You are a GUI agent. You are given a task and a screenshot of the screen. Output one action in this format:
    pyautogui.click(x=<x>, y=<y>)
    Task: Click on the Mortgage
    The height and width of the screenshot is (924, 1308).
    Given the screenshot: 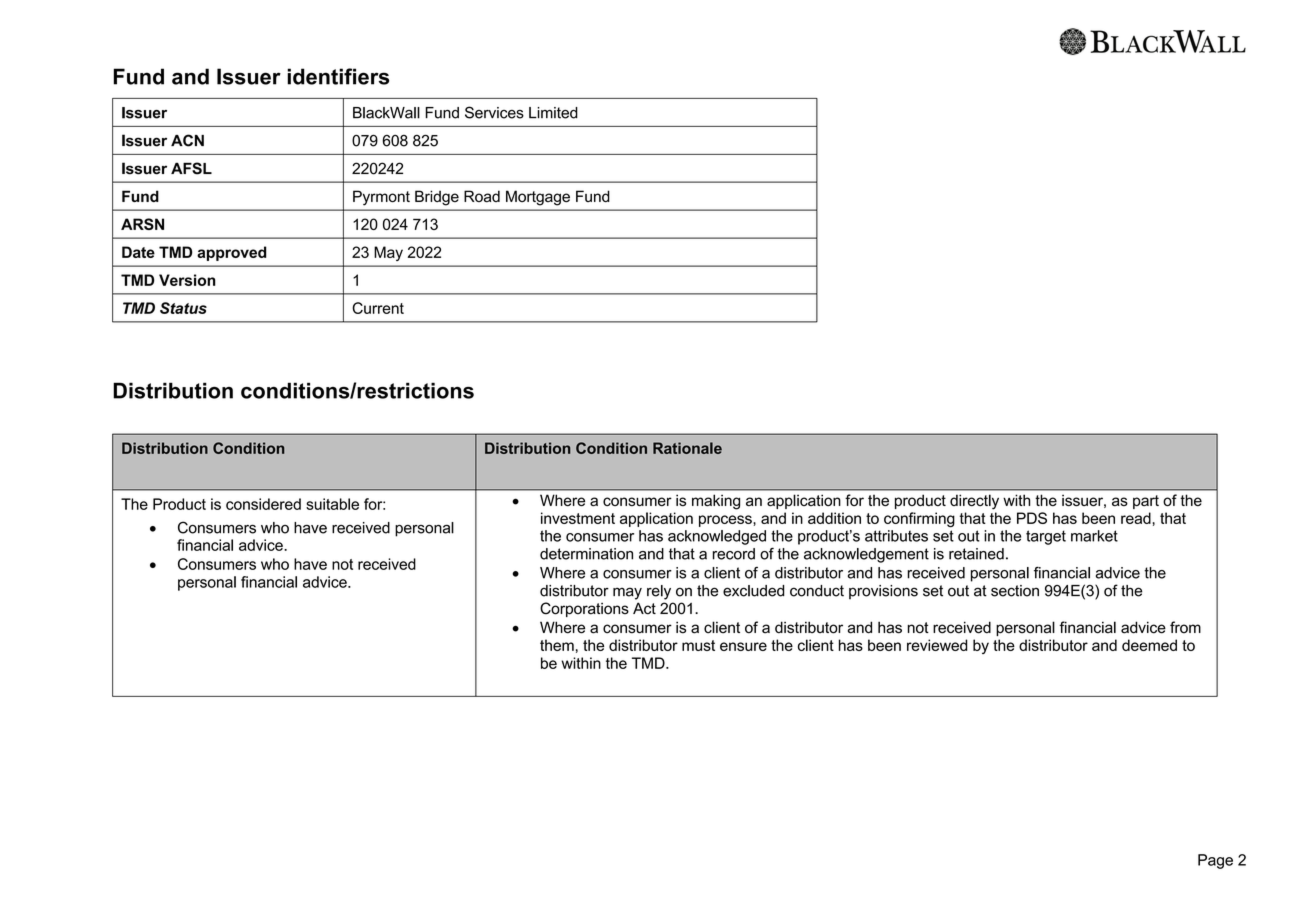 What is the action you would take?
    pyautogui.click(x=538, y=198)
